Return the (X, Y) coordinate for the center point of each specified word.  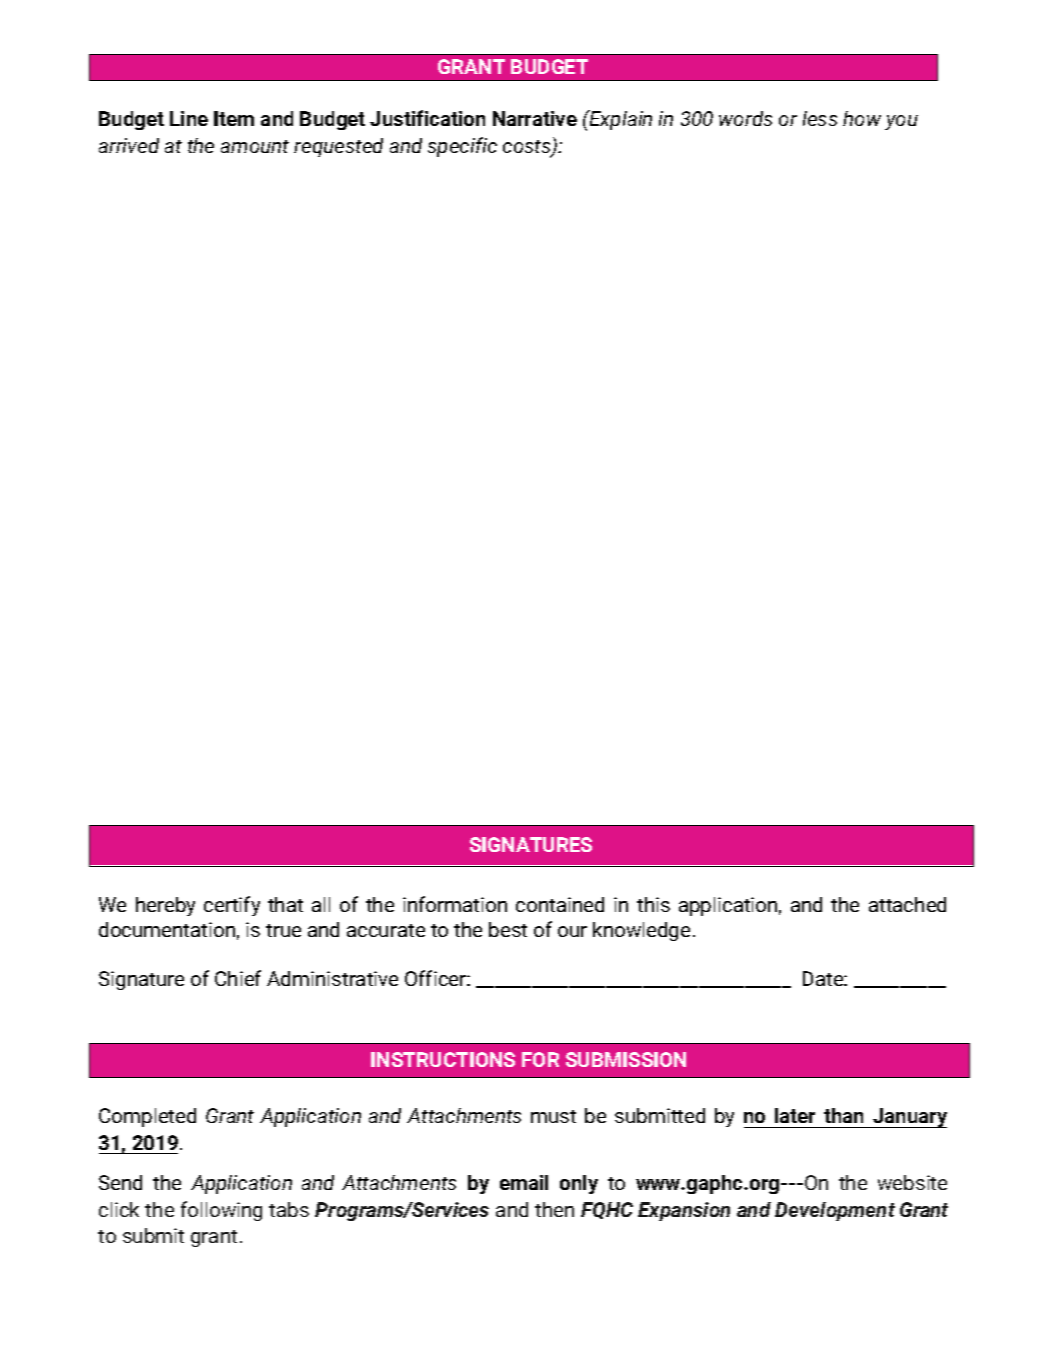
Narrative (535, 118)
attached (907, 904)
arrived (129, 145)
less (820, 118)
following (221, 1211)
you (901, 122)
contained (560, 904)
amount (255, 146)
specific (462, 147)
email (524, 1182)
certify (232, 906)
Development (835, 1211)
